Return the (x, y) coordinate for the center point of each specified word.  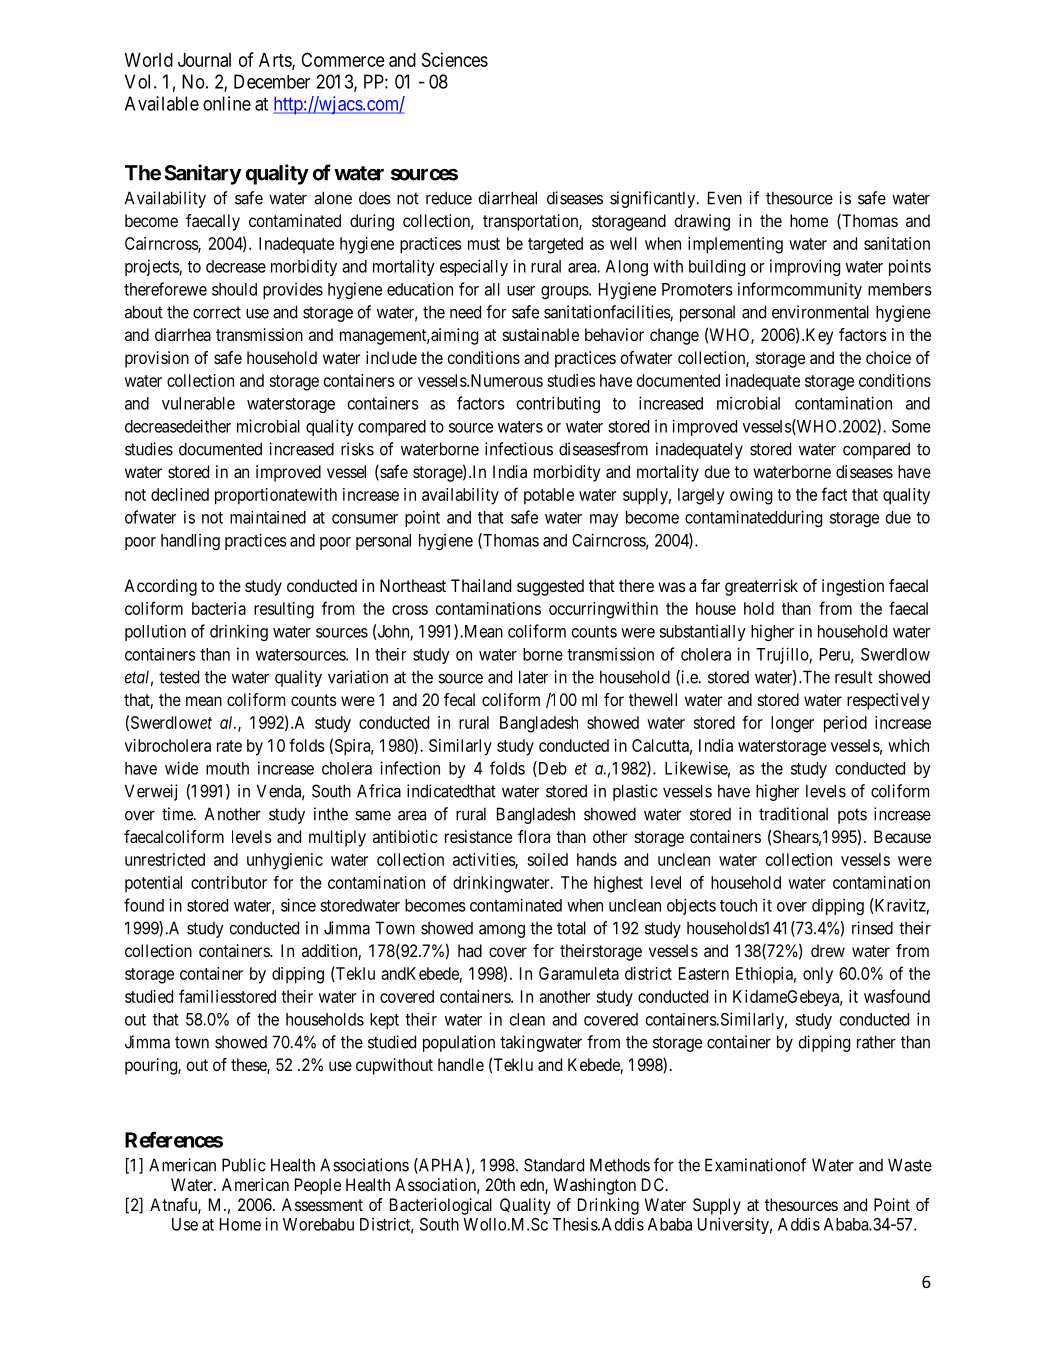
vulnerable (198, 403)
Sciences (455, 59)
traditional (793, 814)
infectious (519, 449)
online (227, 103)
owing (751, 496)
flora (534, 836)
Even (725, 198)
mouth (227, 768)
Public (243, 1165)
